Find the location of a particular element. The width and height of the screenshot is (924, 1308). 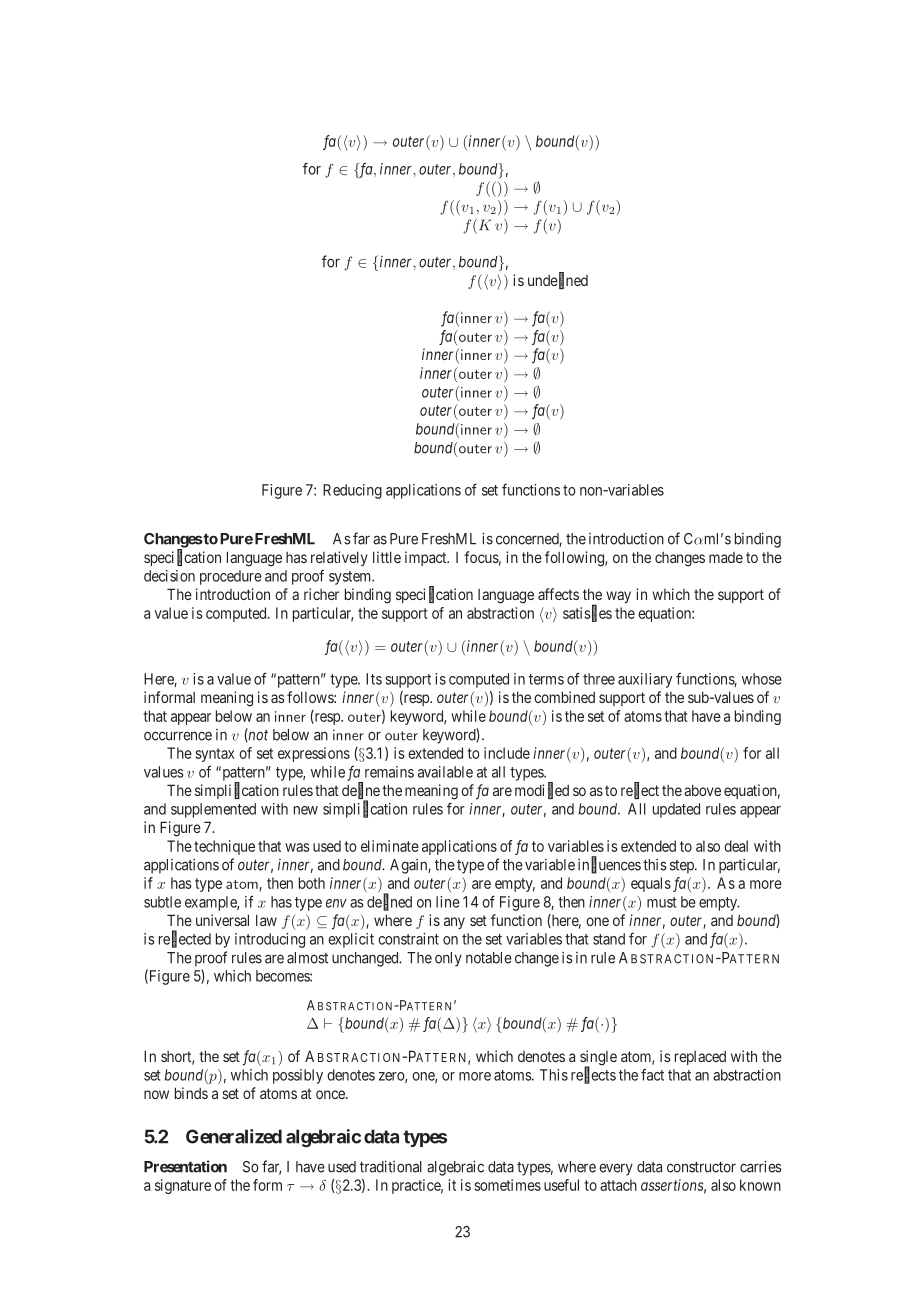

made is located at coordinates (726, 557).
